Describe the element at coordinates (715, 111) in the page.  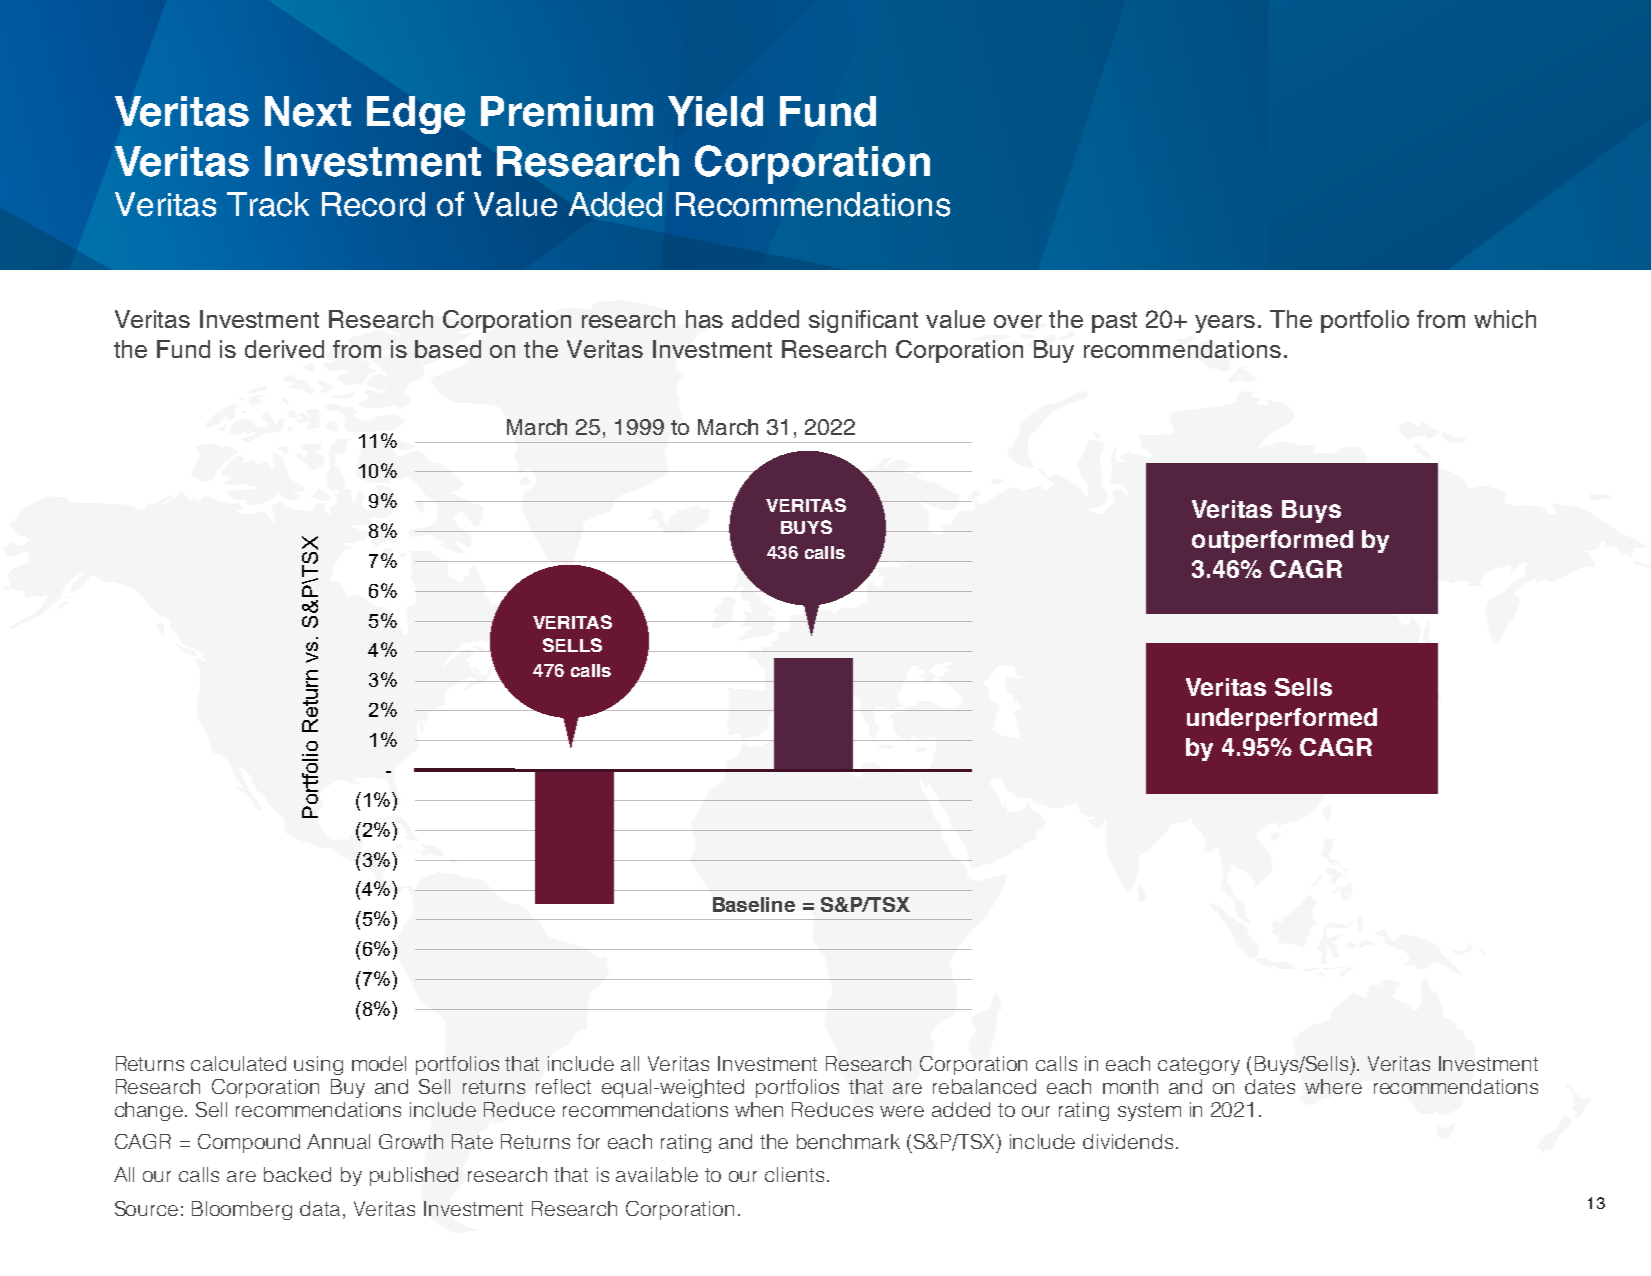
I see `Yield` at that location.
